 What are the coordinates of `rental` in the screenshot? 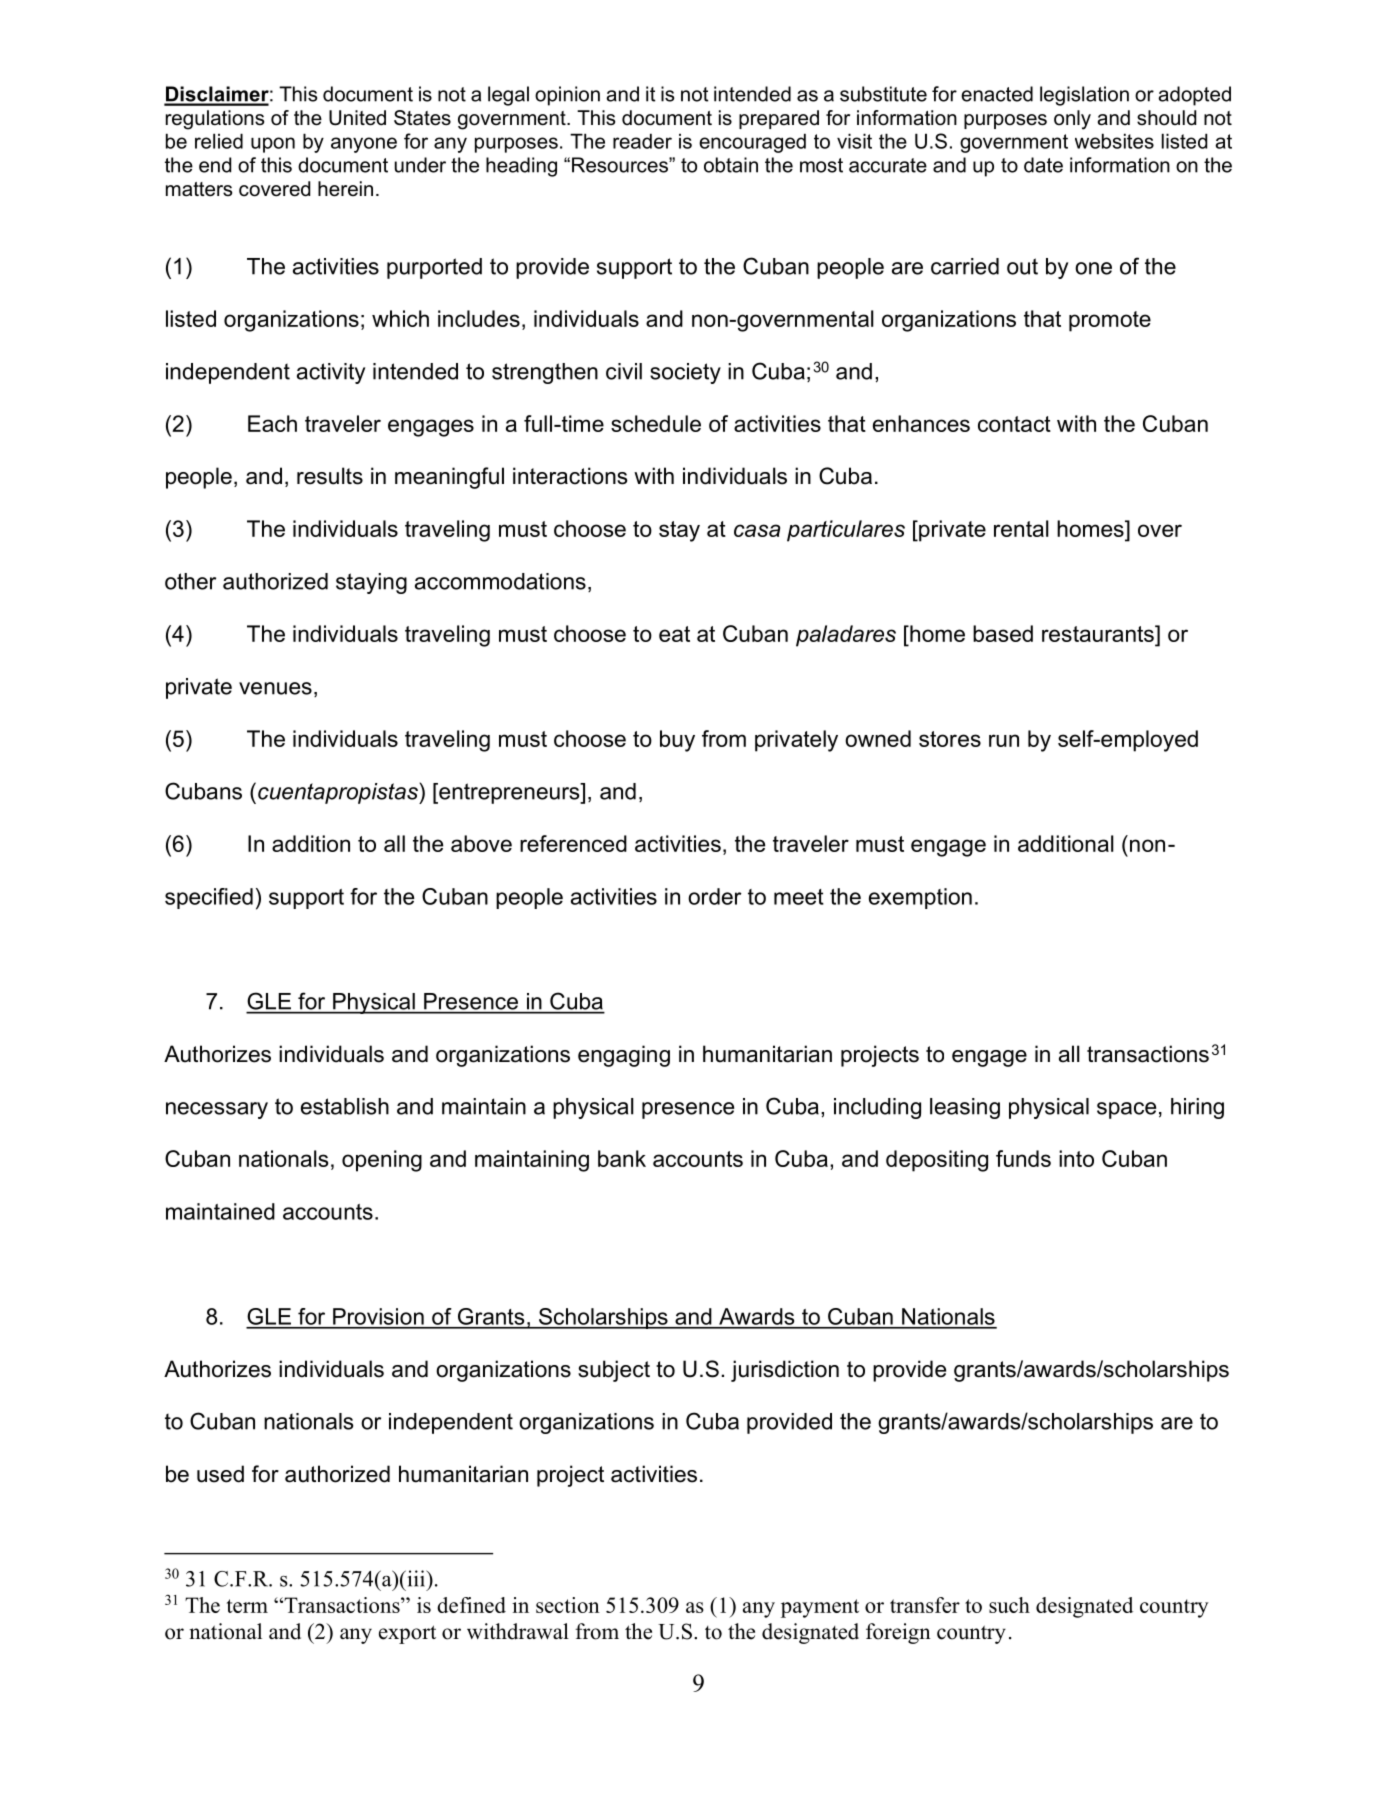 It's located at (1021, 528).
